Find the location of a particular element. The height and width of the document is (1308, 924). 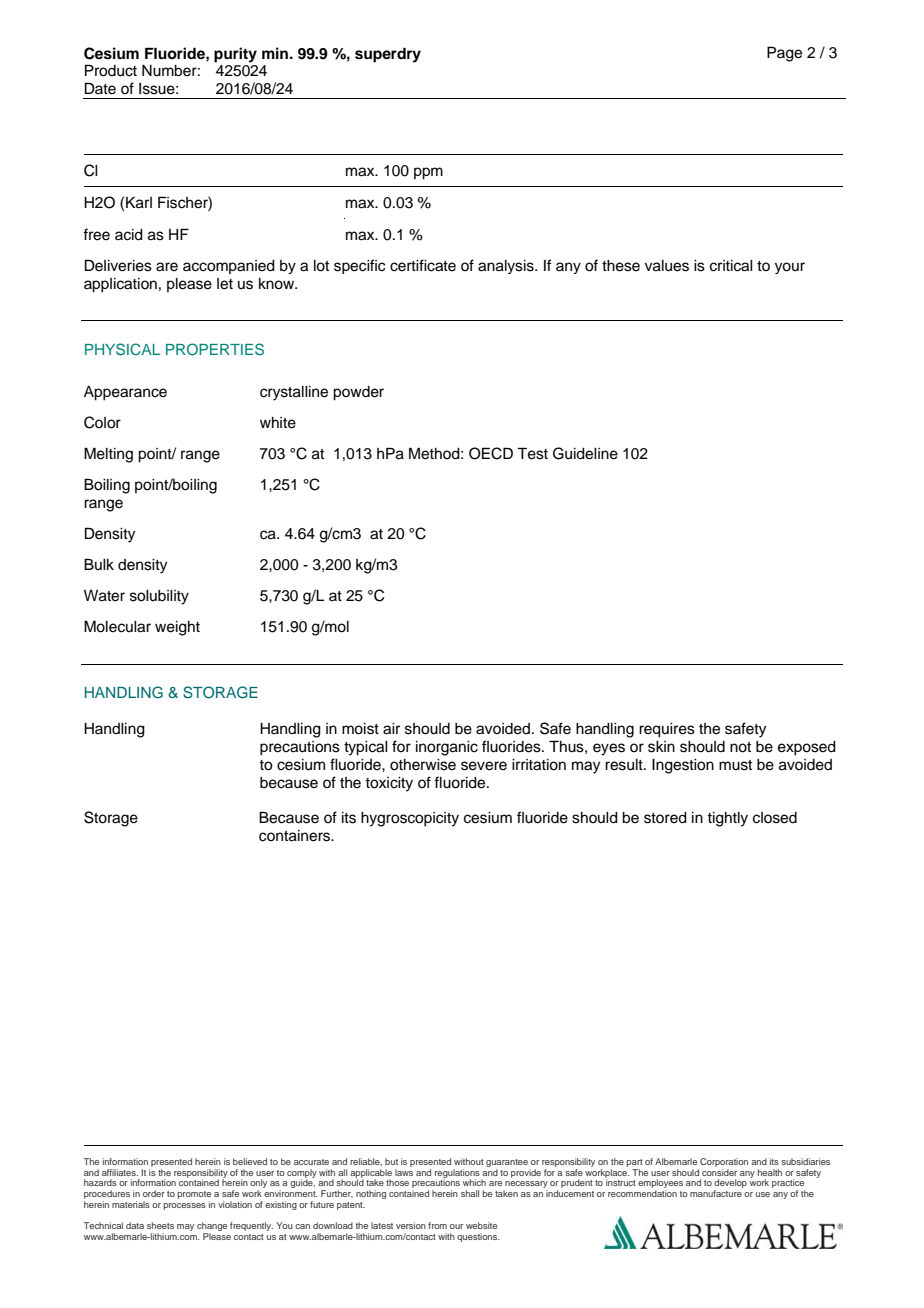

Page is located at coordinates (784, 54).
